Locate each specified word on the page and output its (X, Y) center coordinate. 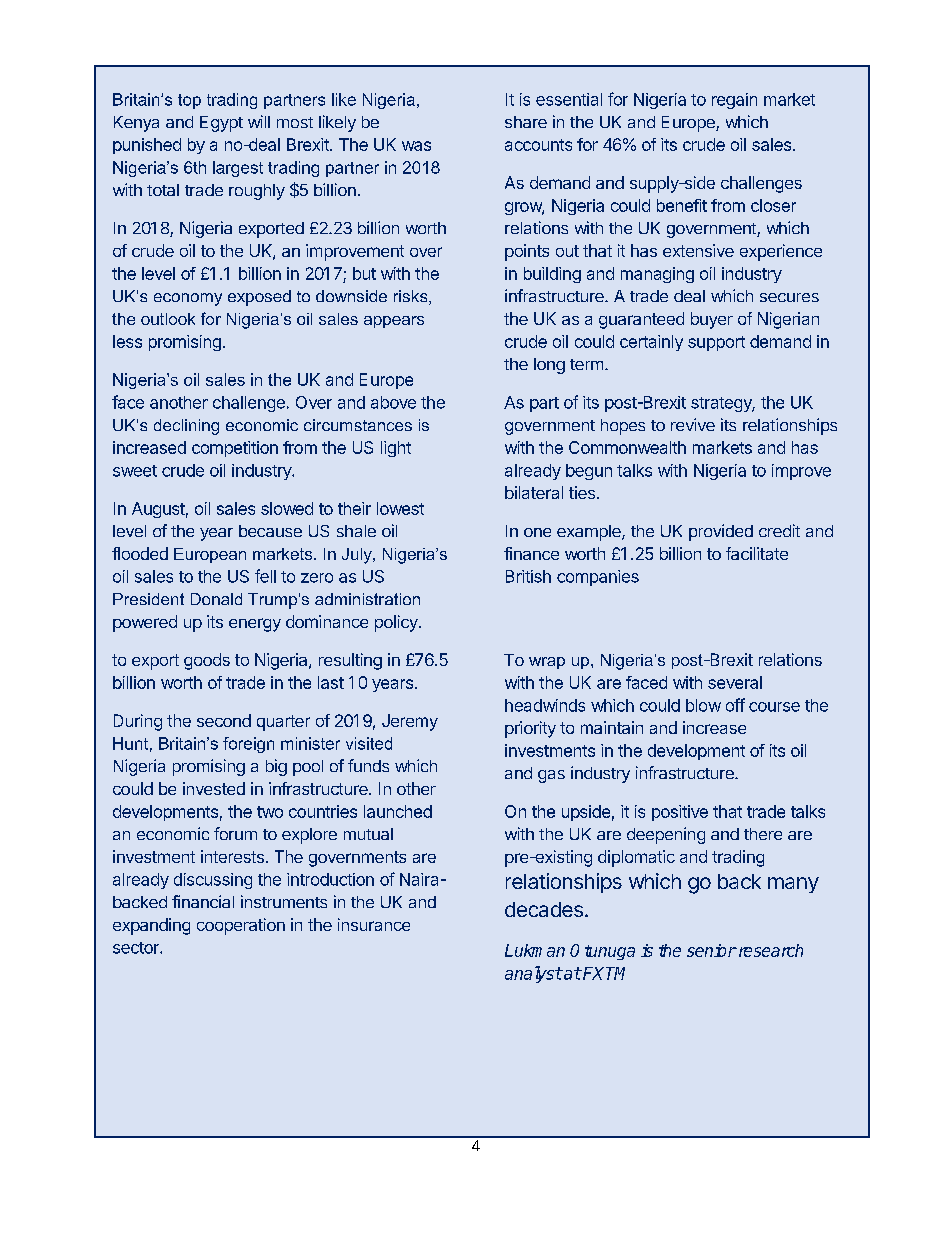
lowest (400, 508)
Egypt (221, 124)
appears (394, 322)
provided (721, 532)
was (416, 146)
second (224, 720)
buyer (712, 320)
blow (703, 705)
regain (734, 101)
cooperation (241, 926)
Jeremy (410, 722)
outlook (168, 319)
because (270, 531)
